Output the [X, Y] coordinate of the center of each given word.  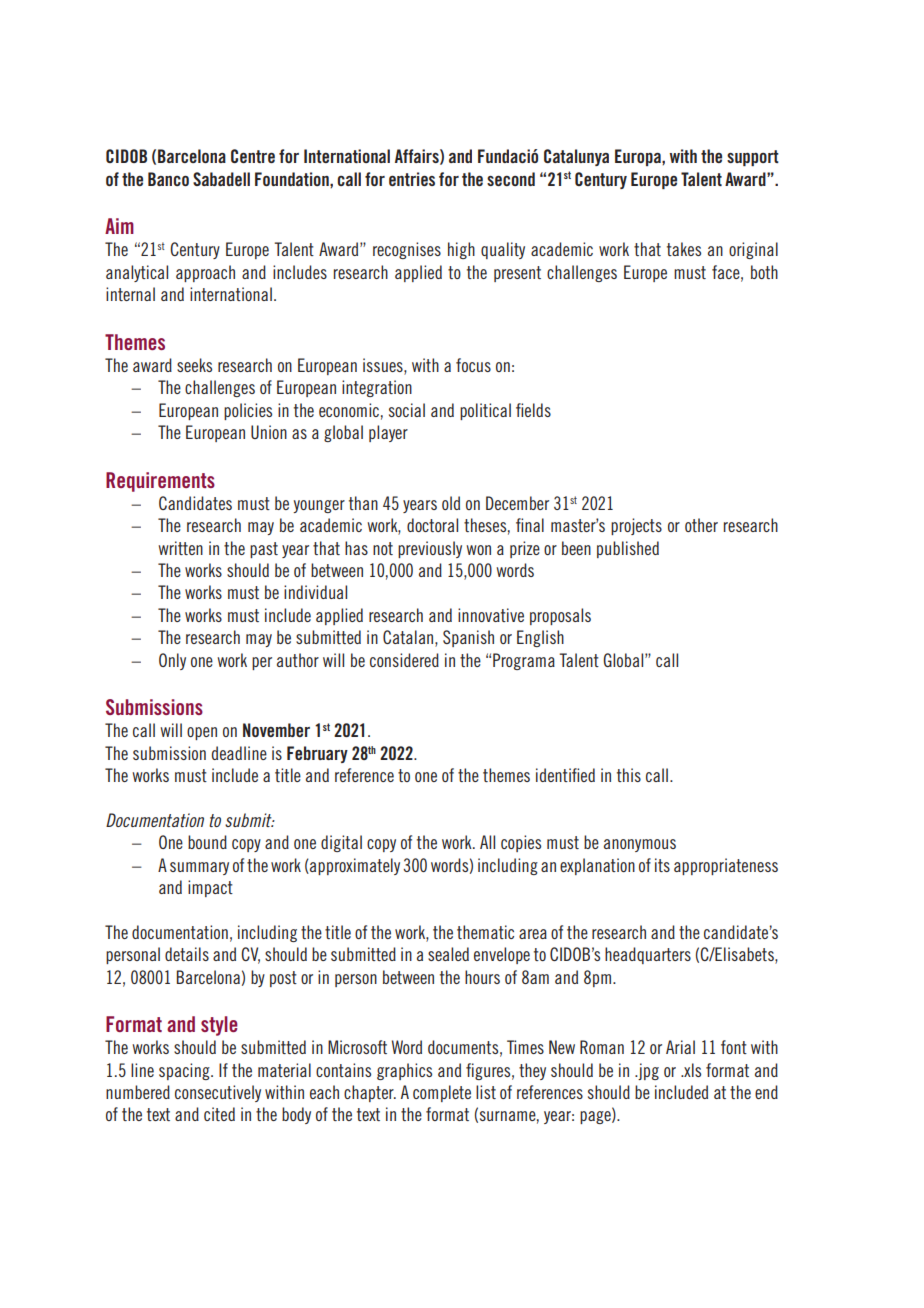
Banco [168, 179]
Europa [639, 157]
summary [199, 868]
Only [172, 661]
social [407, 410]
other [701, 525]
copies [521, 843]
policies [248, 411]
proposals [560, 616]
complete [442, 1093]
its [662, 865]
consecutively [218, 1093]
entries [412, 179]
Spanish [468, 638]
